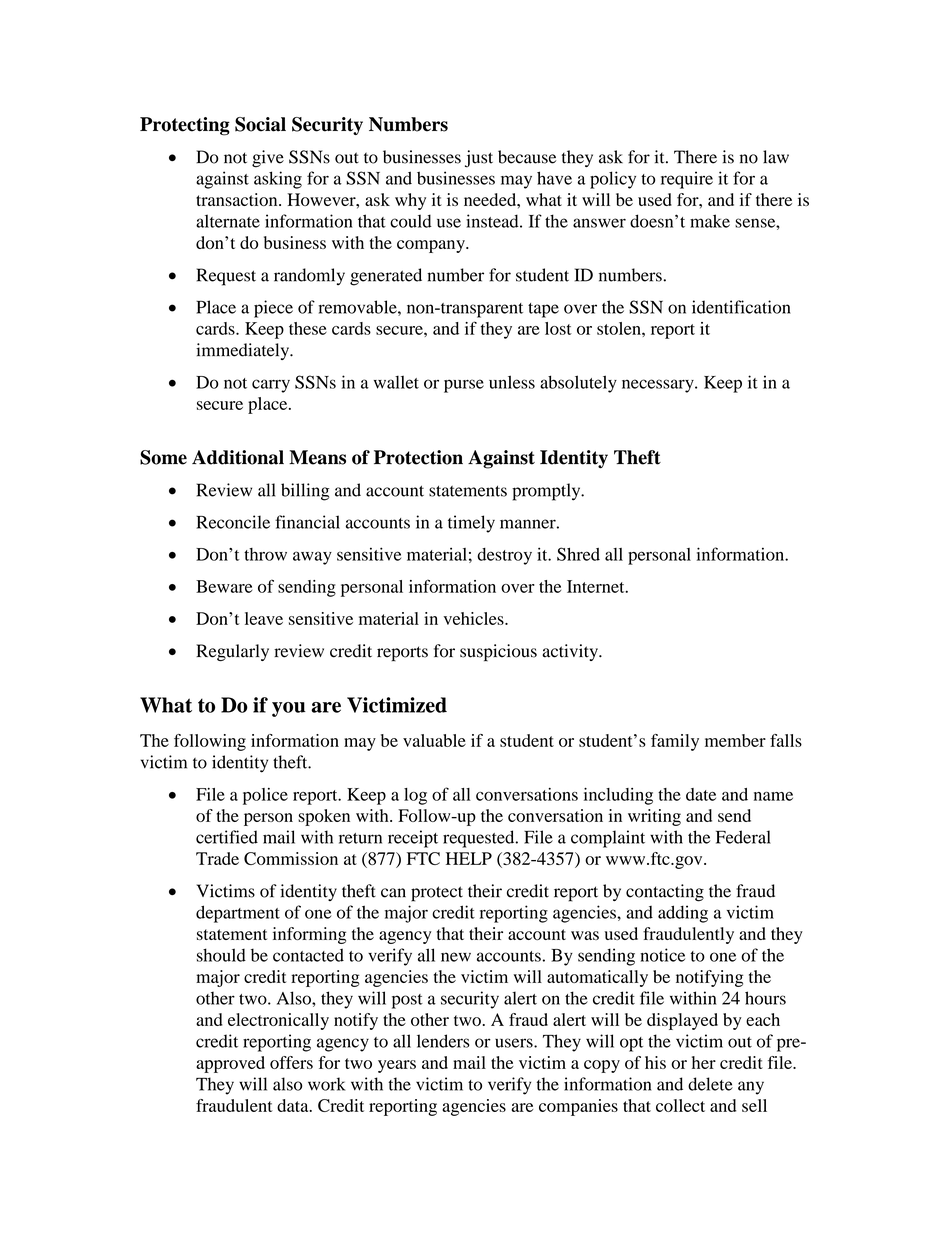  I want to click on give, so click(268, 159).
